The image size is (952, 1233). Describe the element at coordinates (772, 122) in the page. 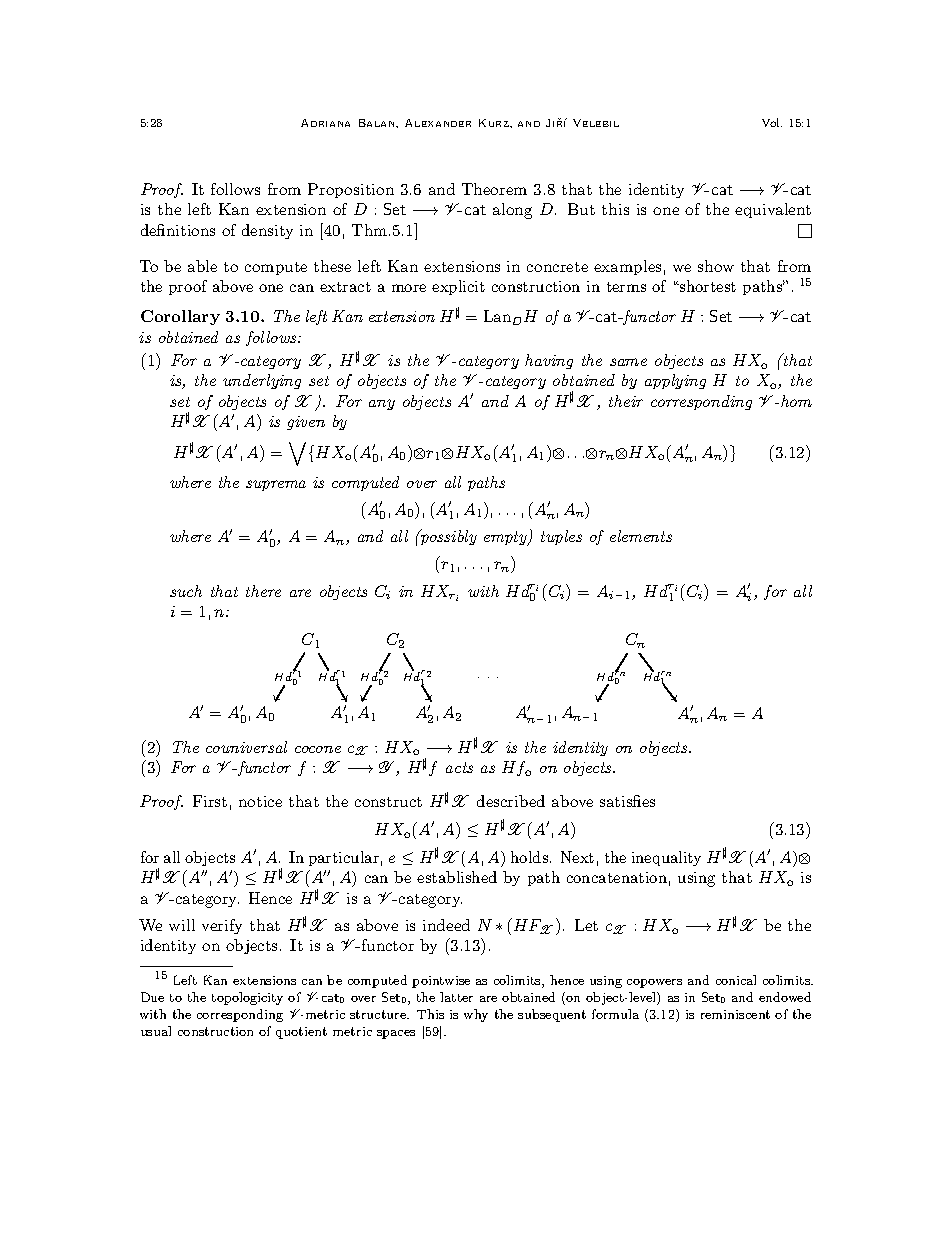

I see `Vol` at that location.
